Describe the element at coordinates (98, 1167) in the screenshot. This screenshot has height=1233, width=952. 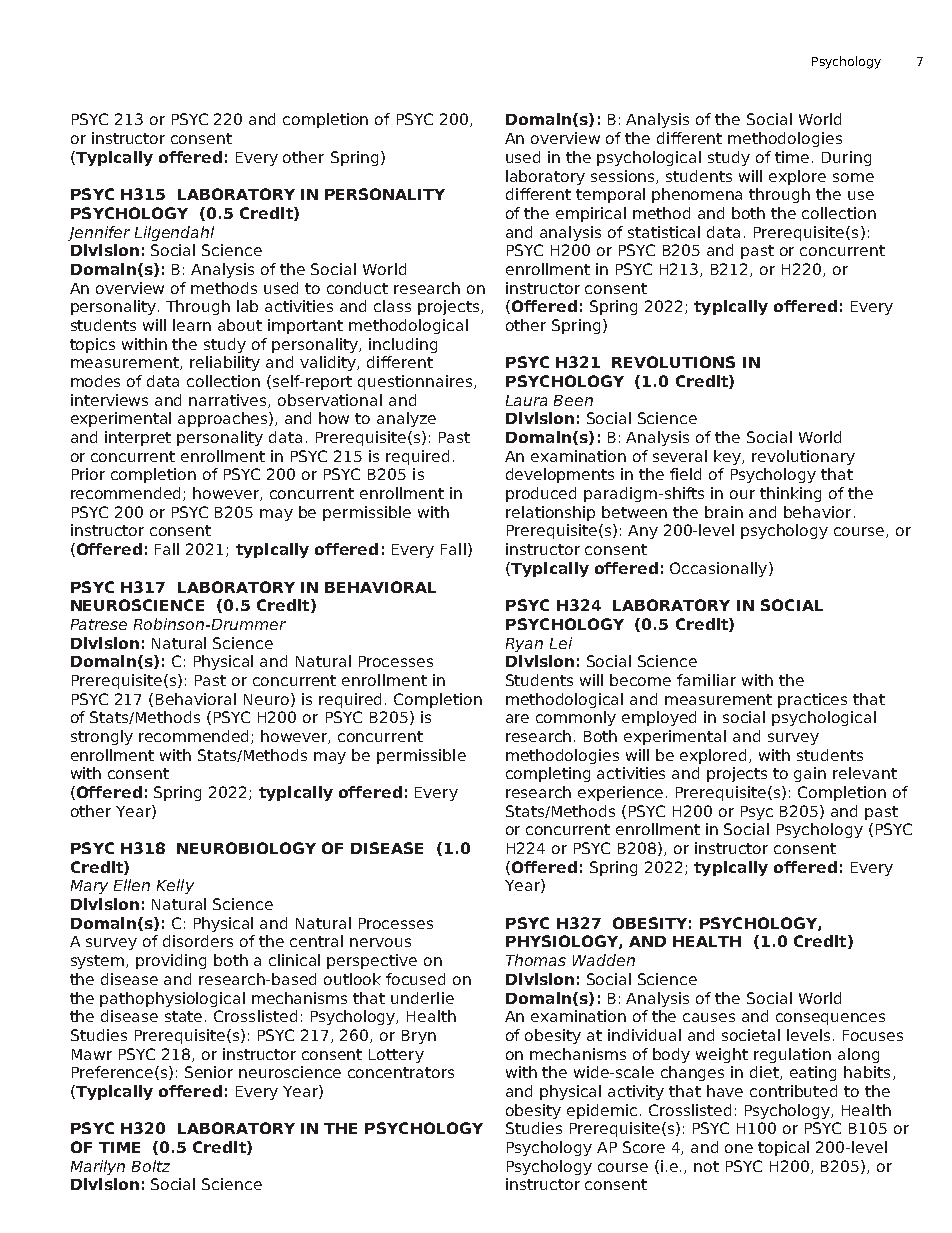
I see `Marilyn` at that location.
